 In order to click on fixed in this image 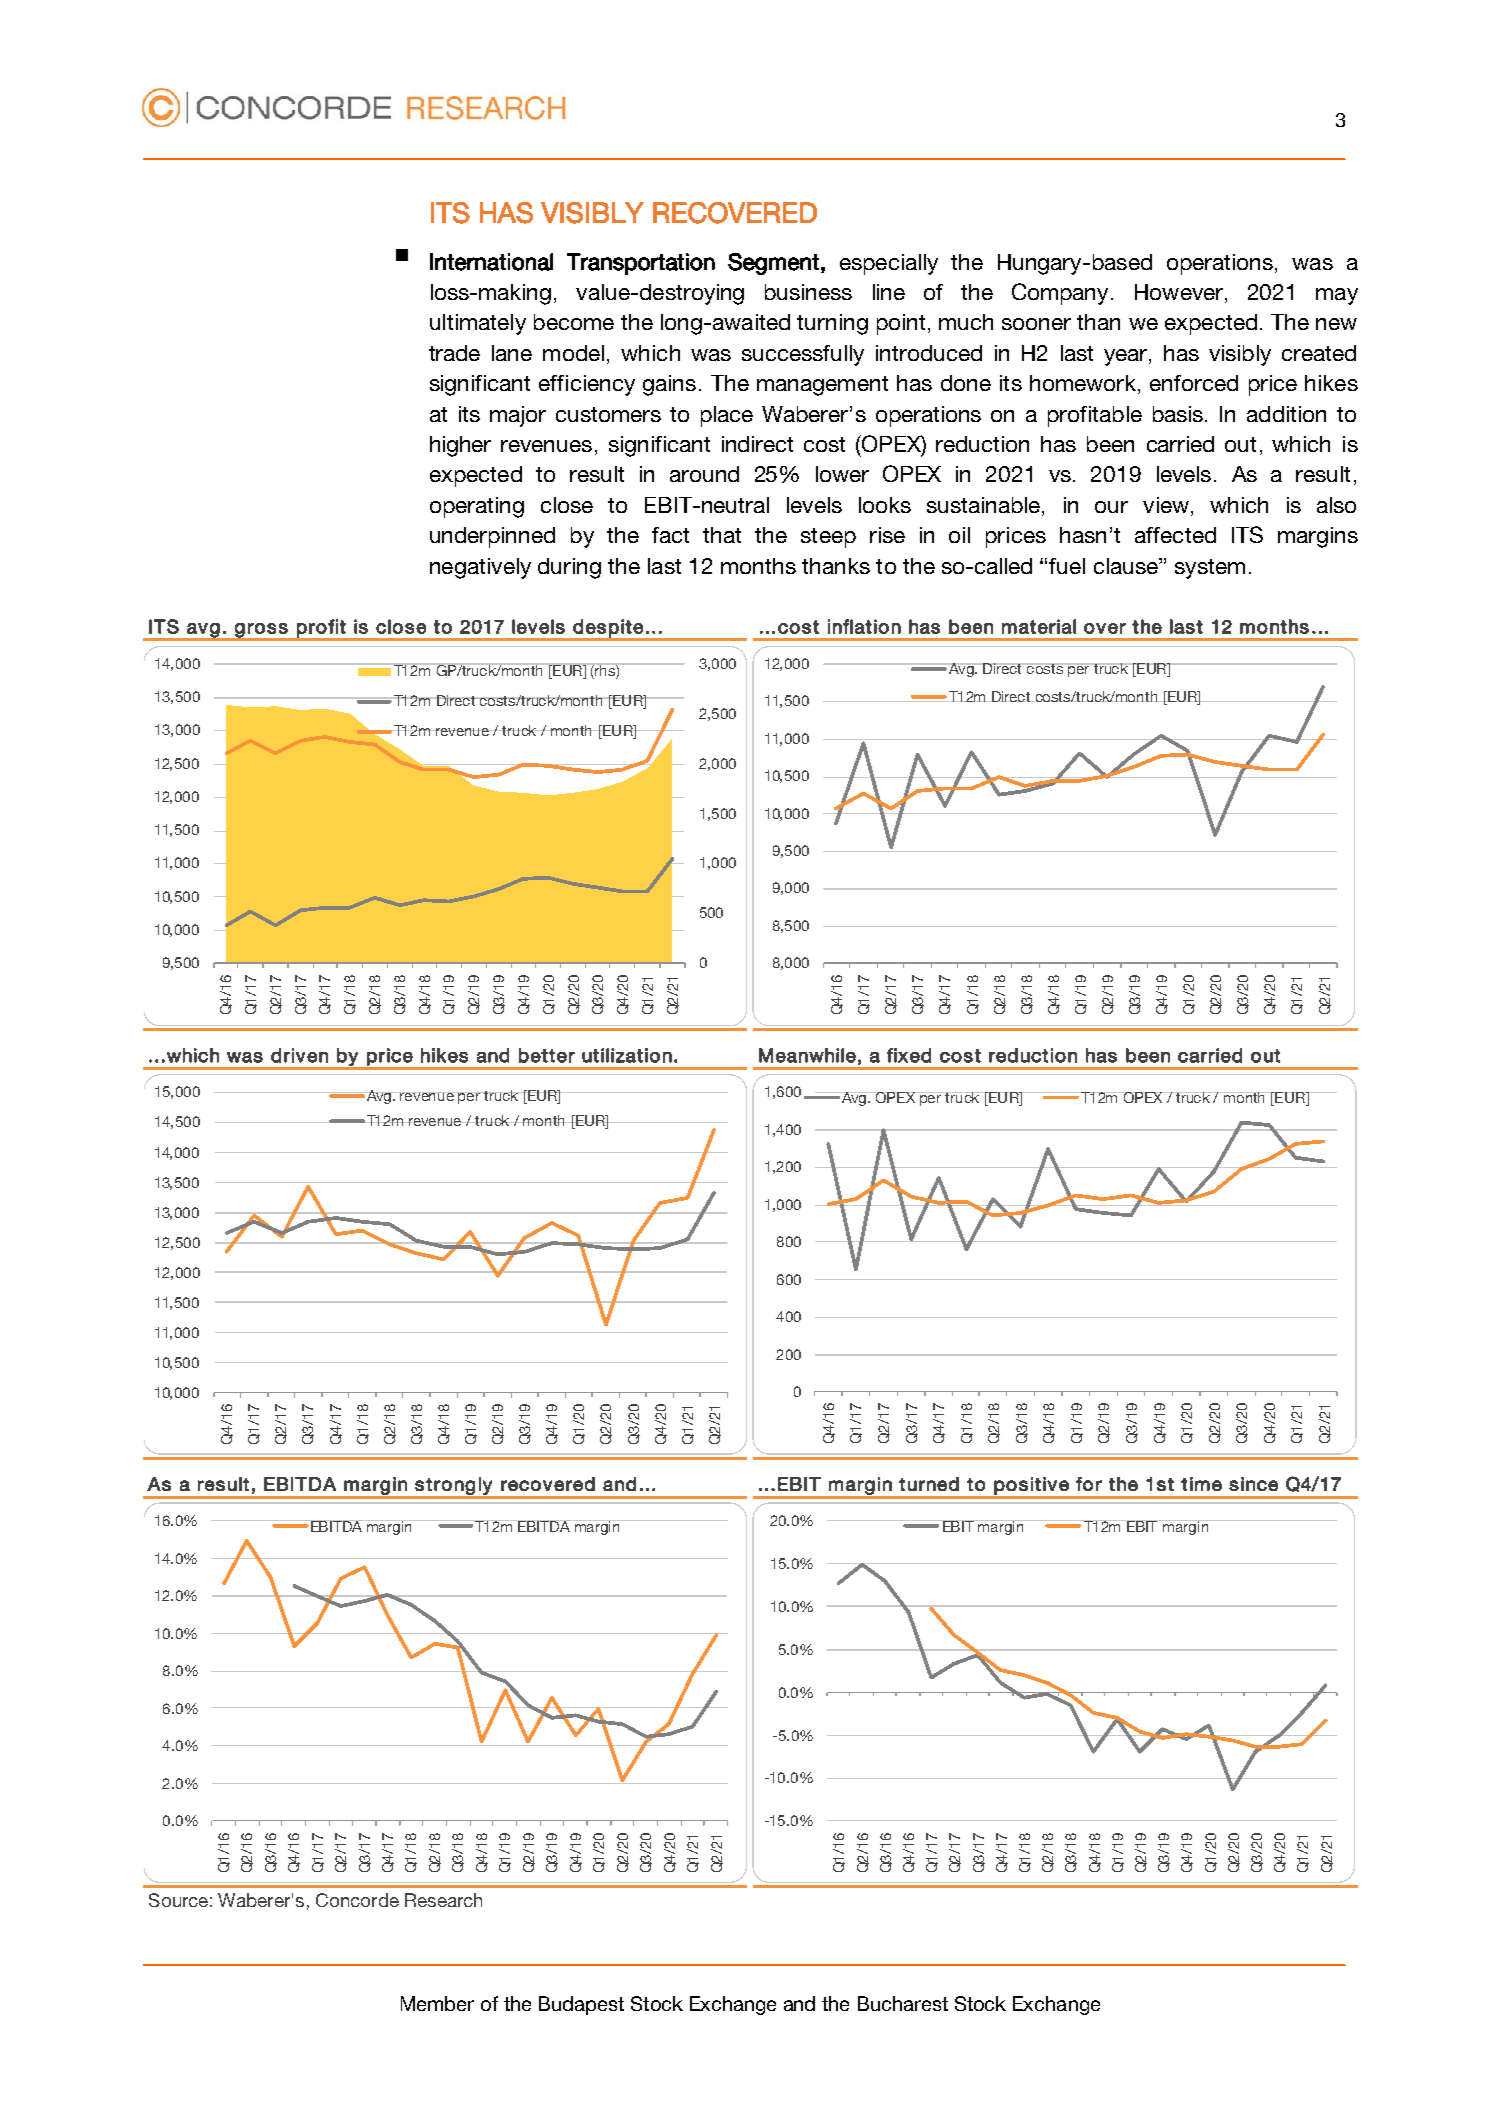, I will do `click(909, 1055)`.
